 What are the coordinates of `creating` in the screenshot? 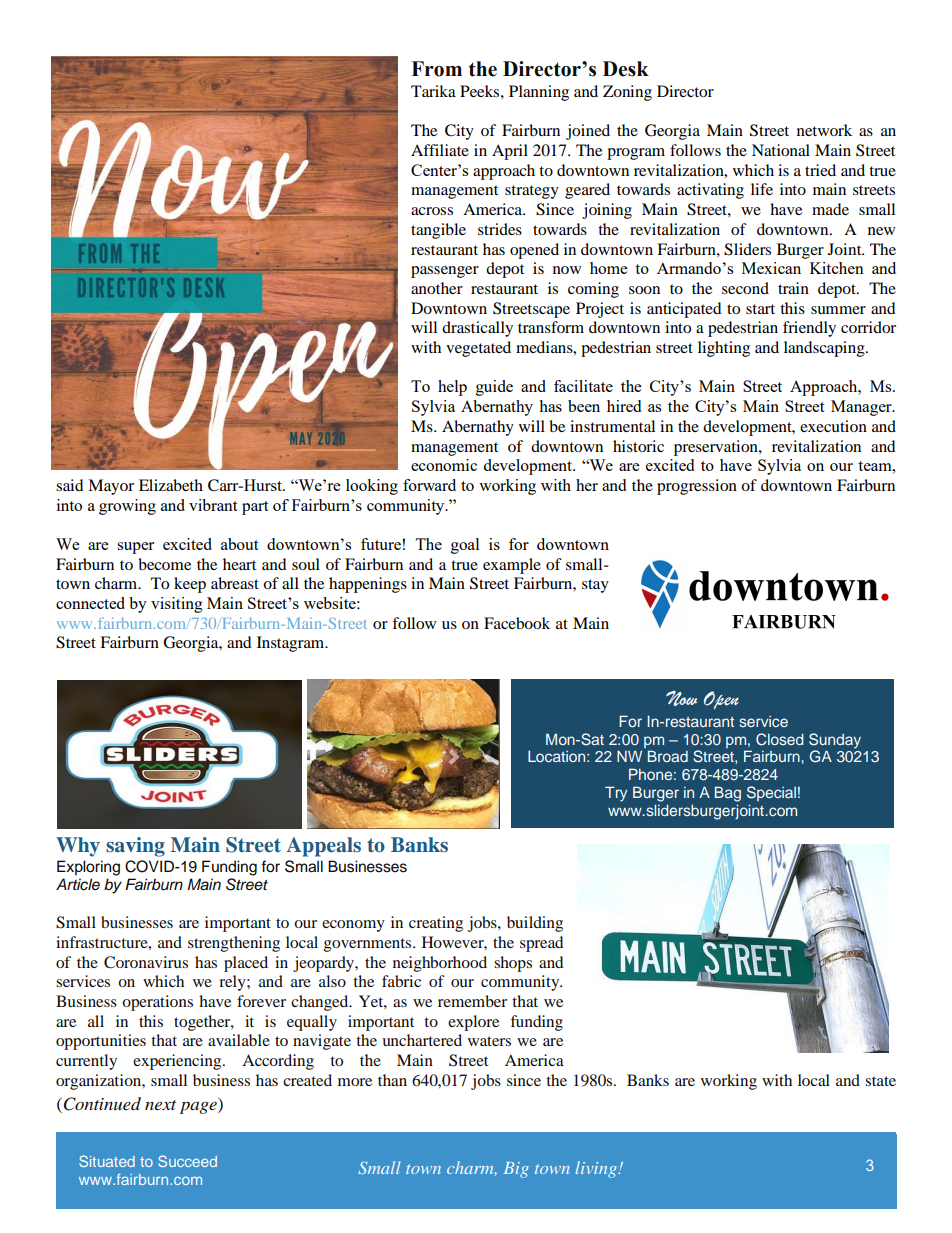 It's located at (436, 924).
